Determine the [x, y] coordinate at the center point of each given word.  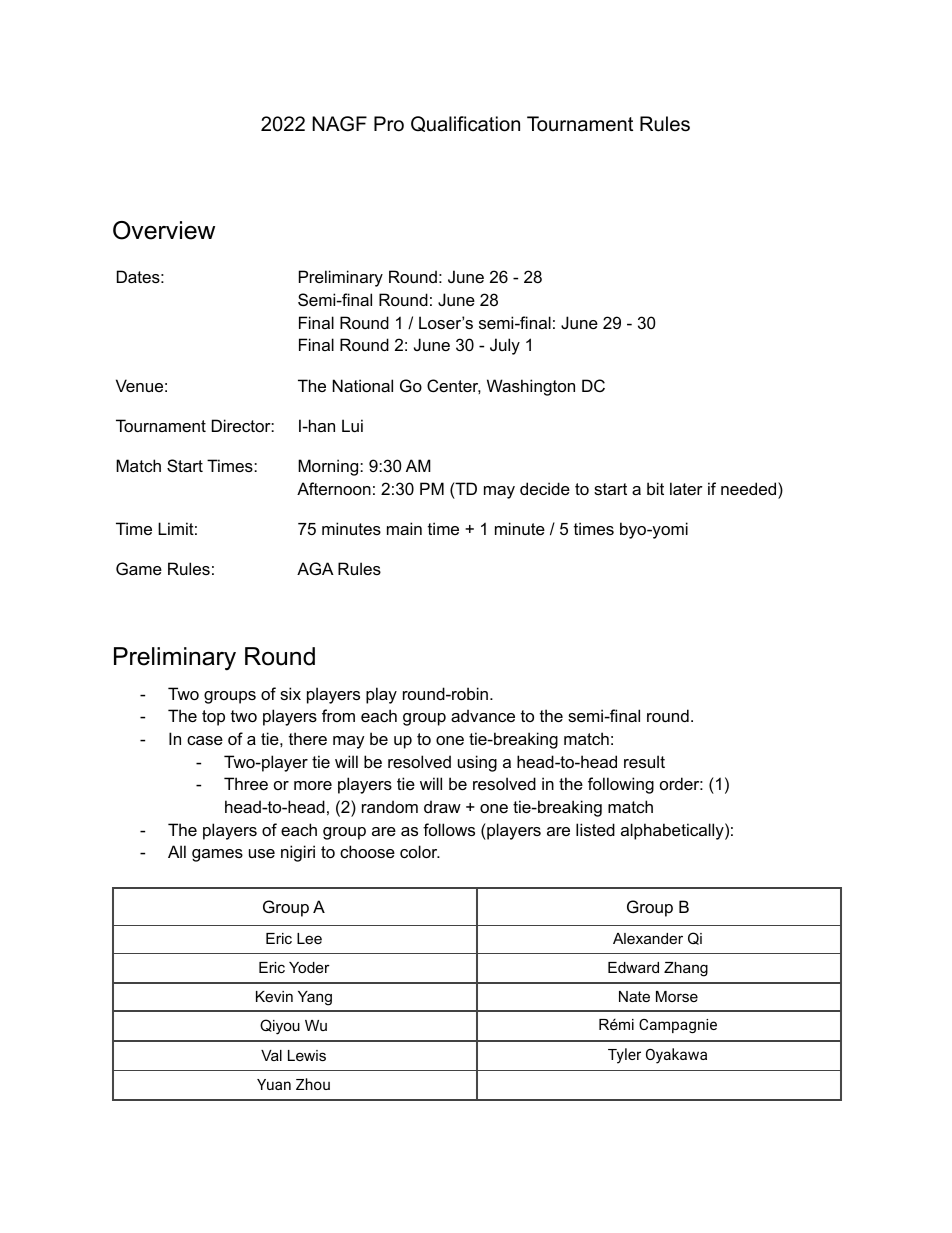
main [404, 528]
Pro [389, 124]
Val [271, 1055]
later [686, 488]
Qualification [465, 124]
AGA [315, 568]
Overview [164, 230]
